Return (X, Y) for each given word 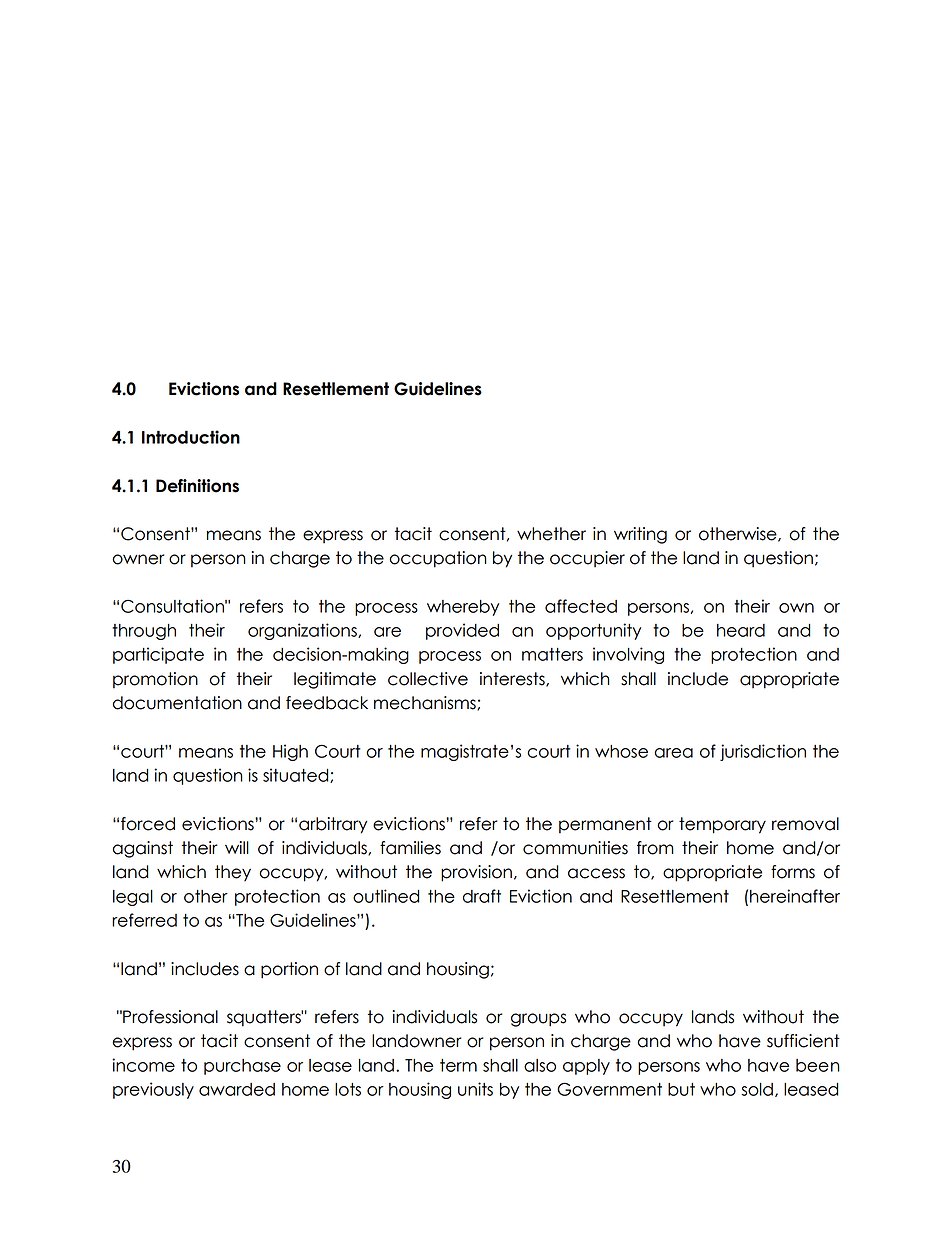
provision (476, 873)
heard (741, 630)
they (233, 873)
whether (551, 534)
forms (793, 872)
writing (640, 535)
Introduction (191, 437)
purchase (242, 1067)
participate (158, 655)
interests (513, 679)
